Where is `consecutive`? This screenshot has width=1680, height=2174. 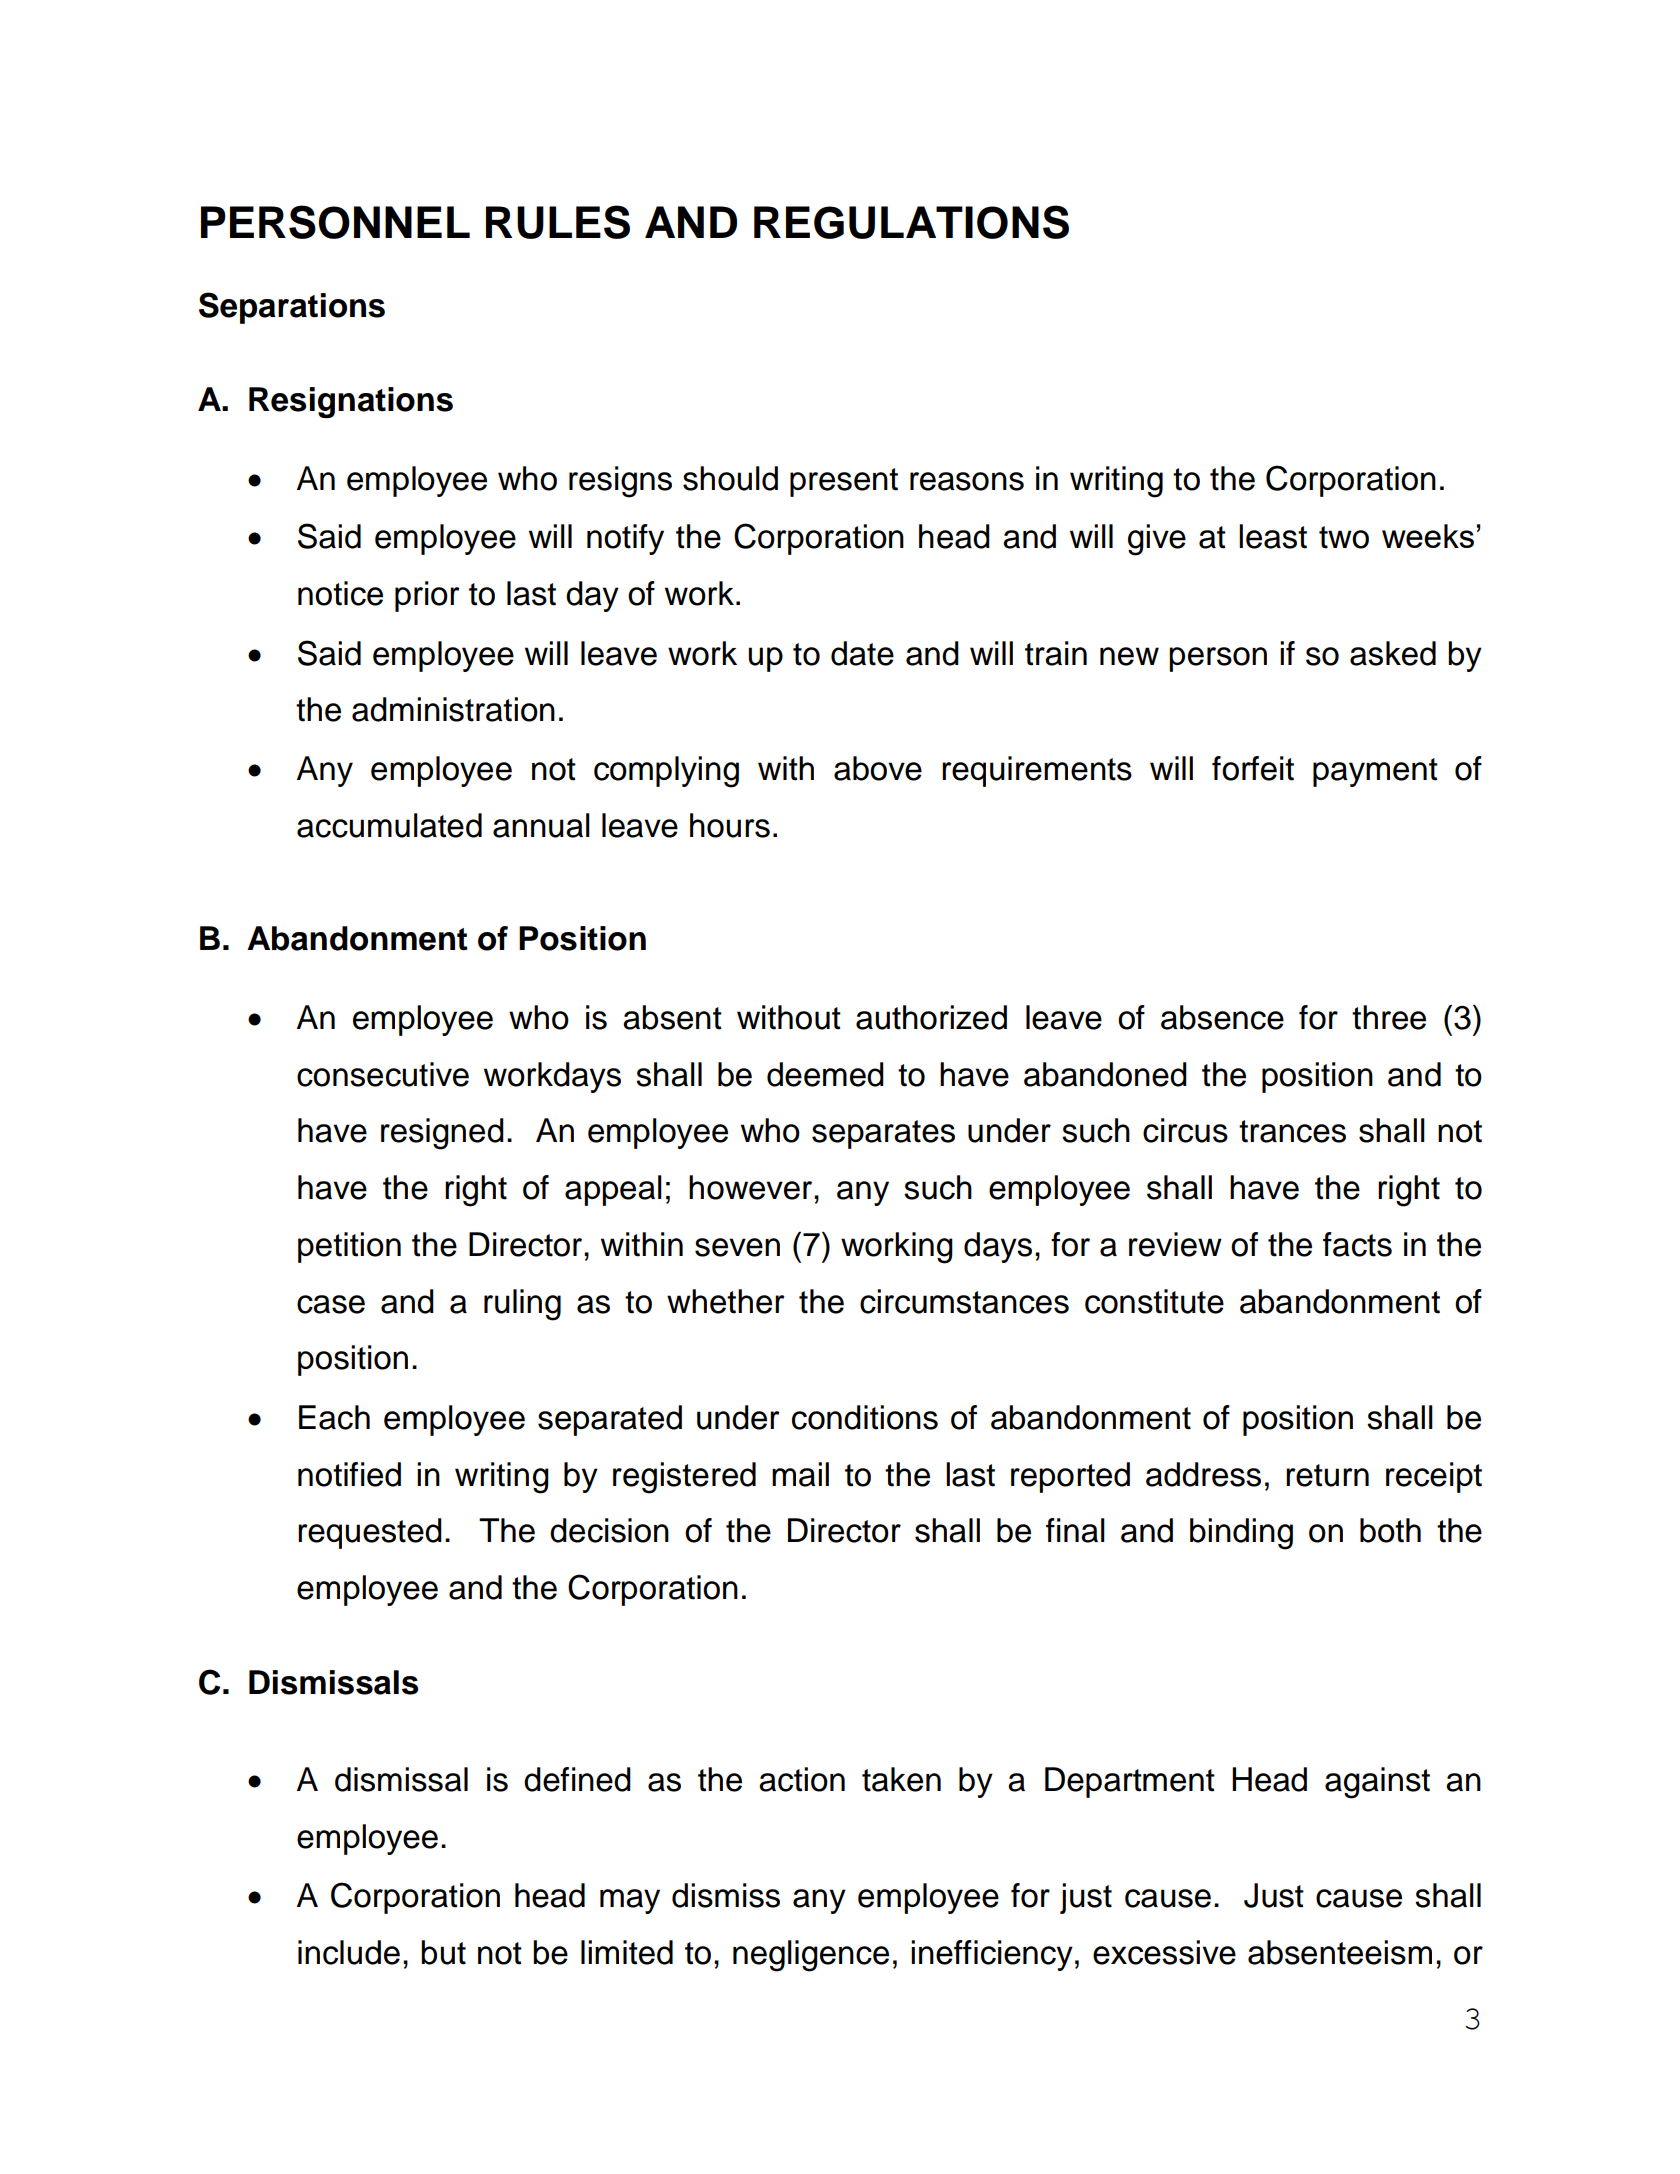
consecutive is located at coordinates (383, 1074).
